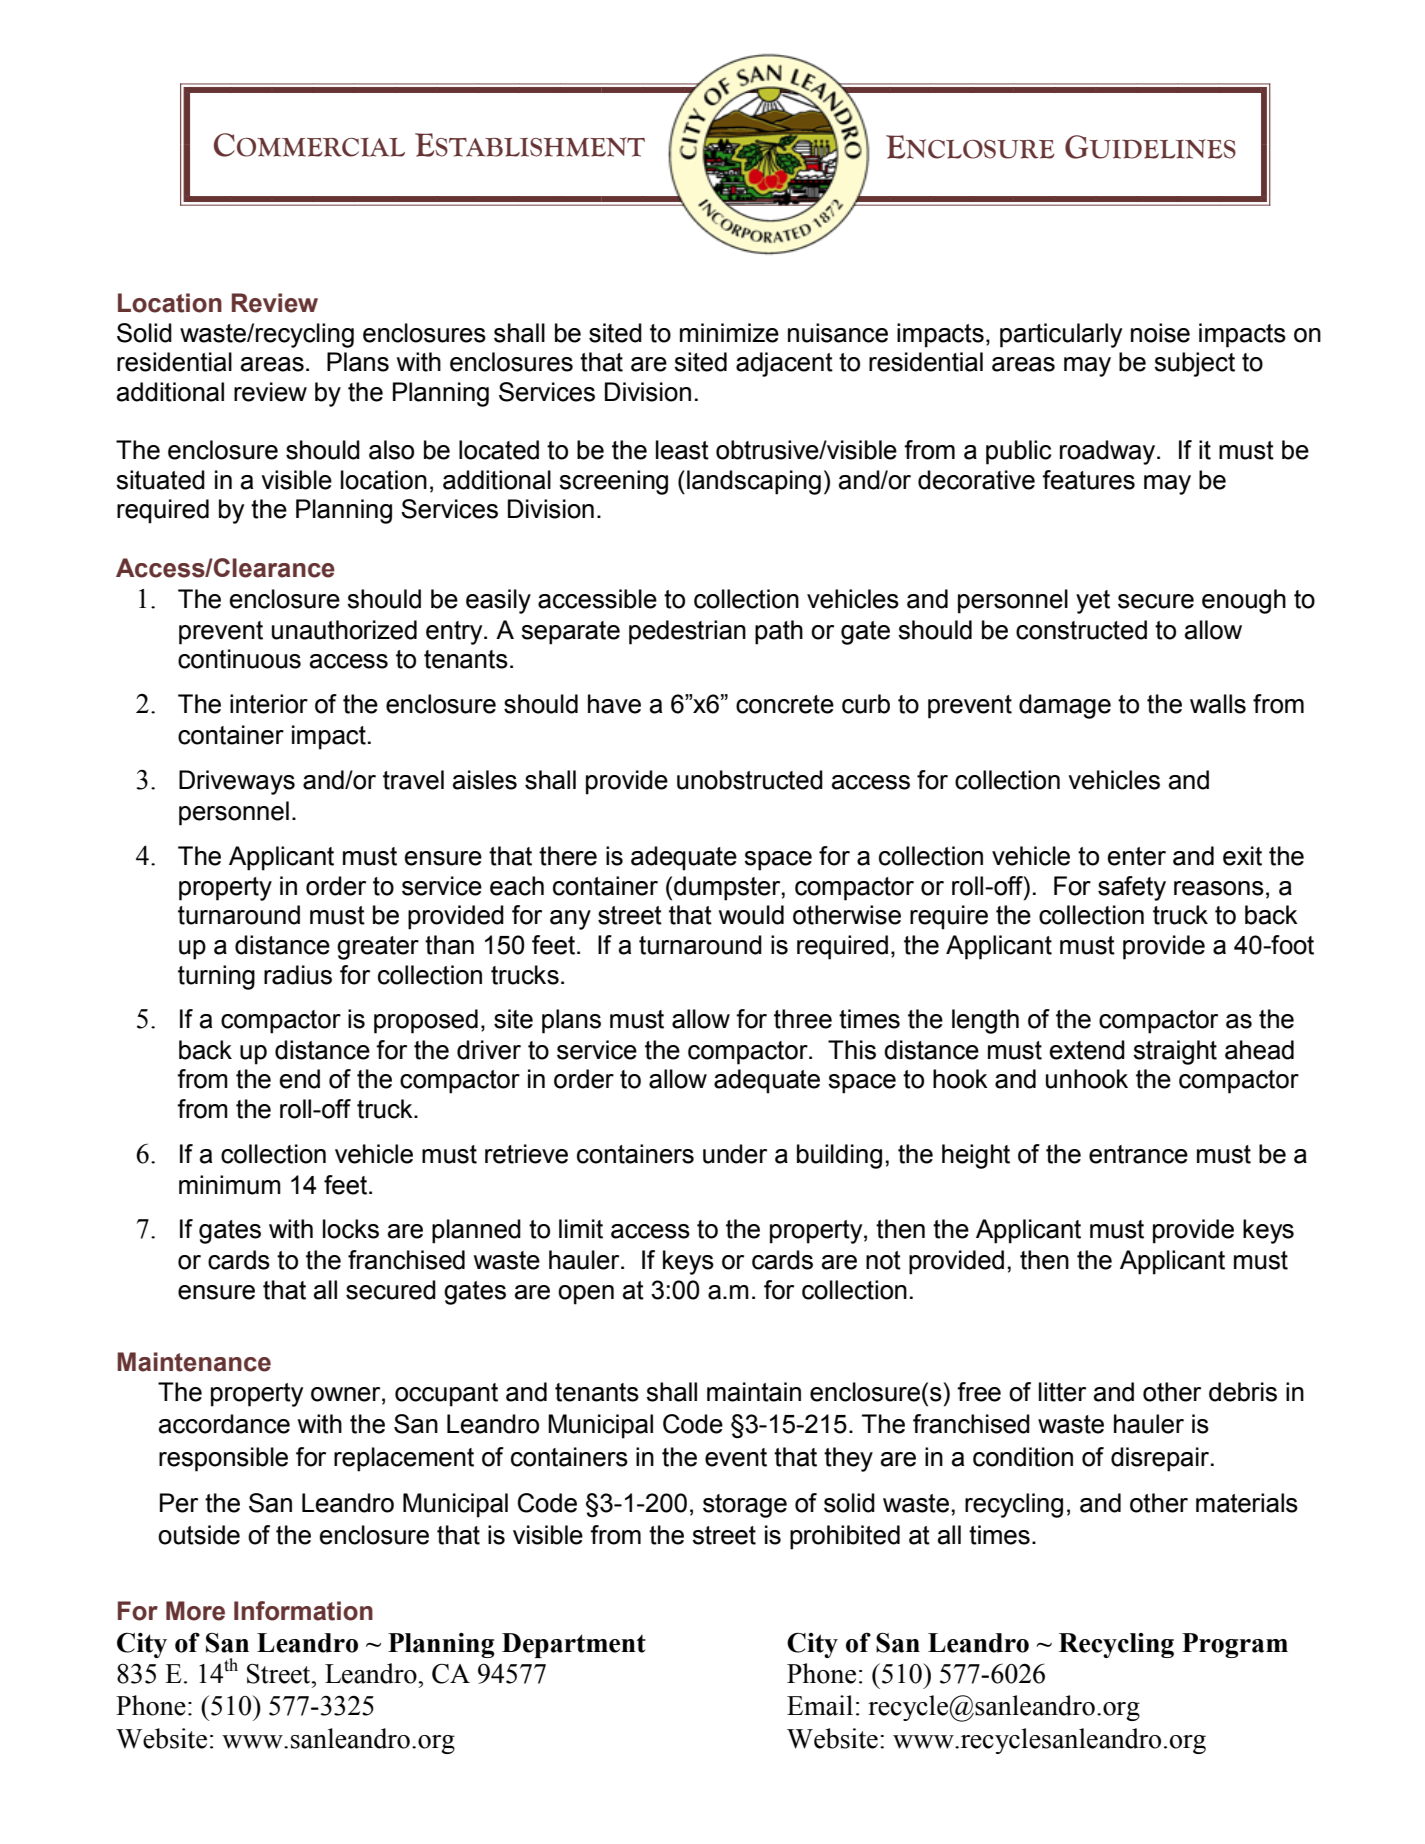 This screenshot has width=1425, height=1844. What do you see at coordinates (391, 450) in the screenshot?
I see `also` at bounding box center [391, 450].
